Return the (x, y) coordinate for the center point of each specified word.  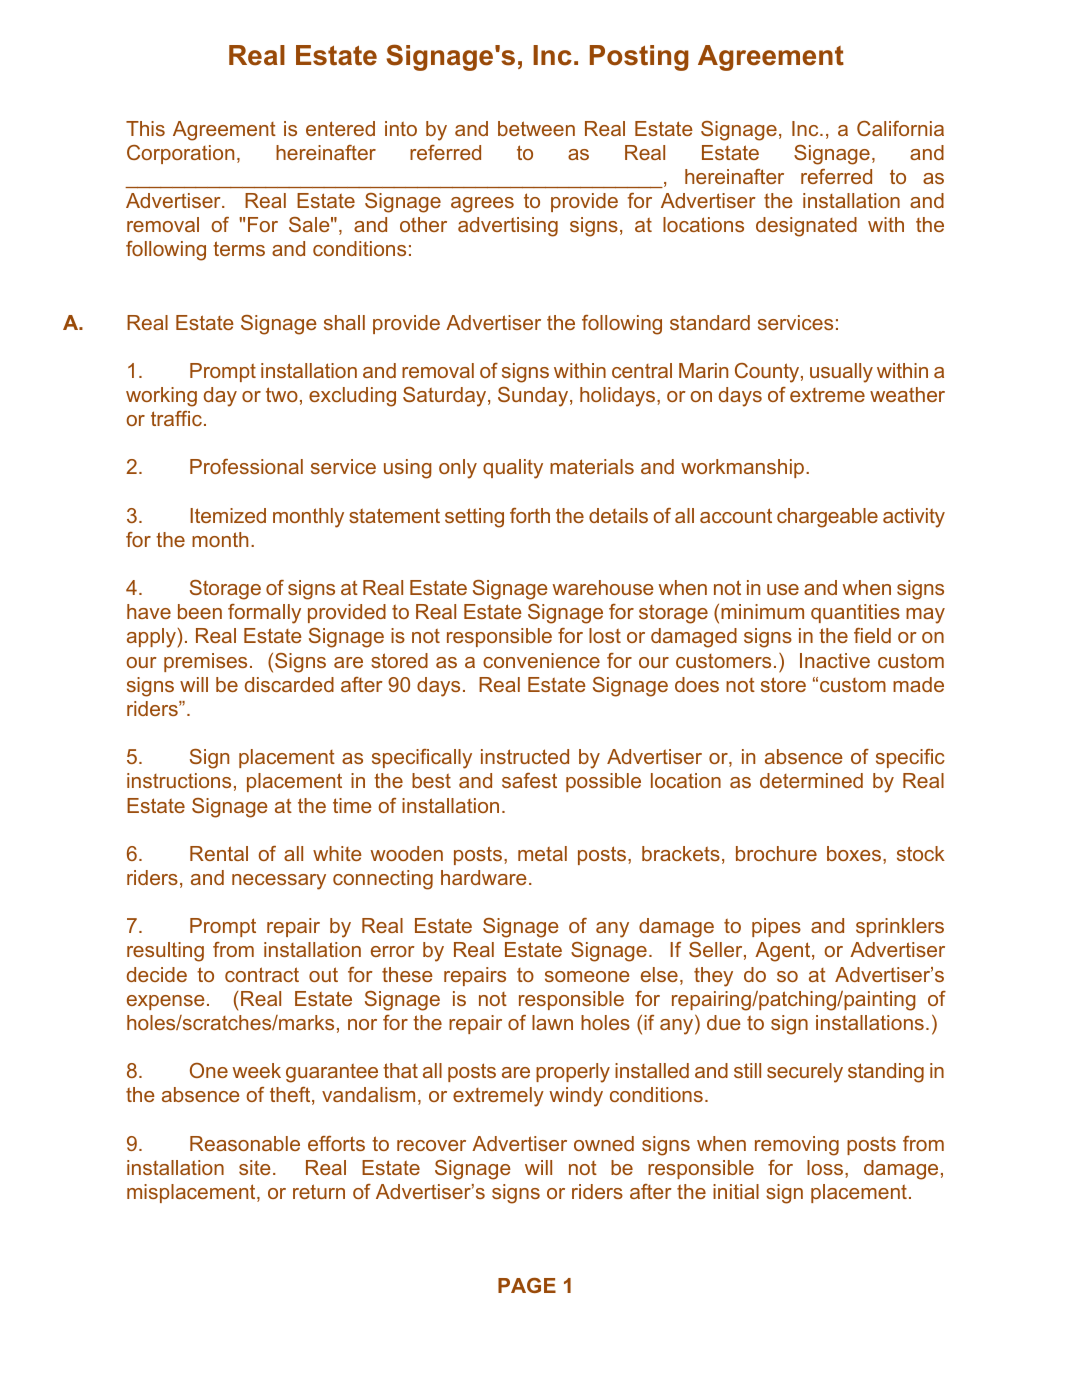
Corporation (180, 154)
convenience (541, 660)
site (255, 1167)
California (900, 128)
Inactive (835, 660)
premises (205, 662)
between (536, 128)
